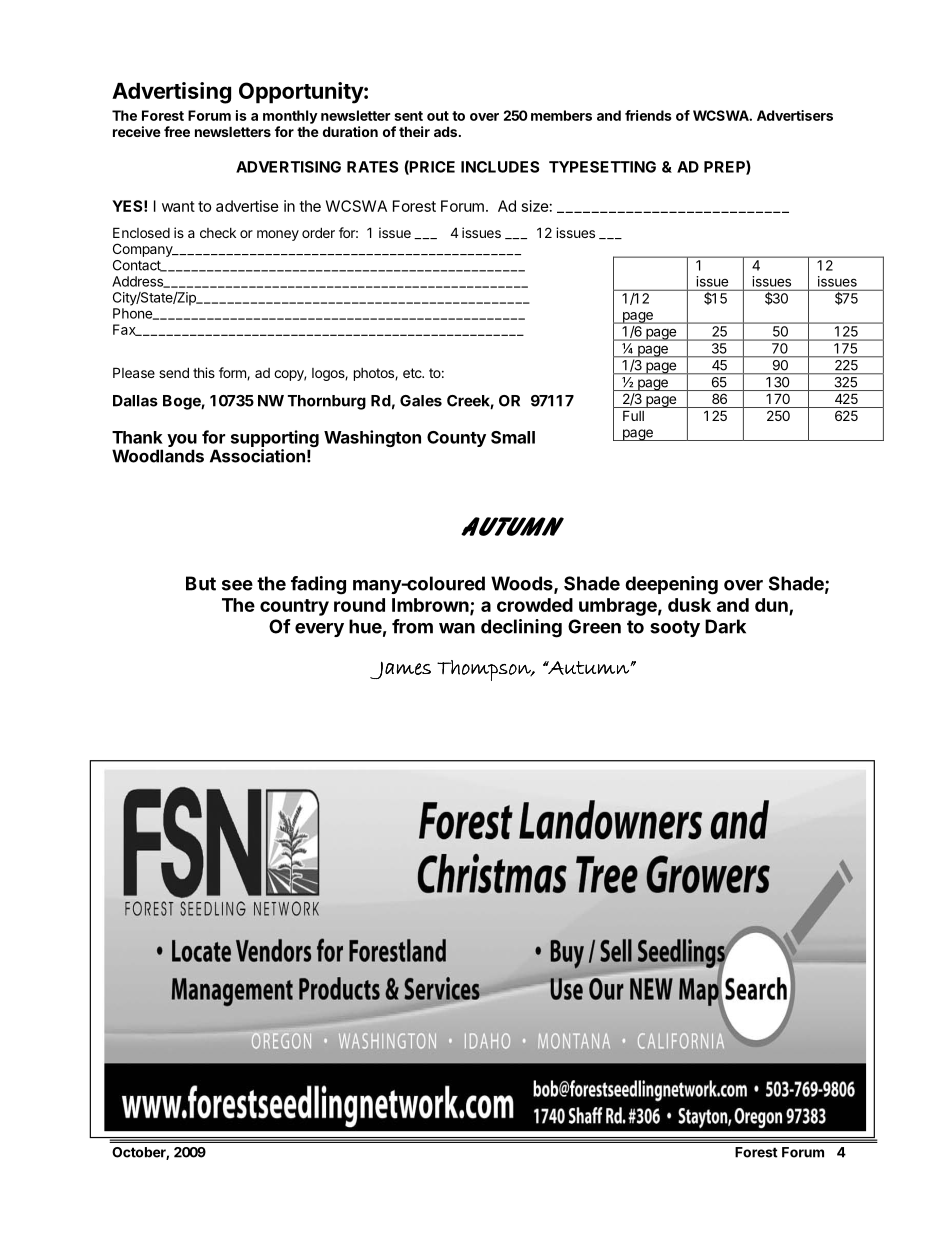 Image resolution: width=952 pixels, height=1233 pixels. Describe the element at coordinates (177, 131) in the screenshot. I see `free` at that location.
